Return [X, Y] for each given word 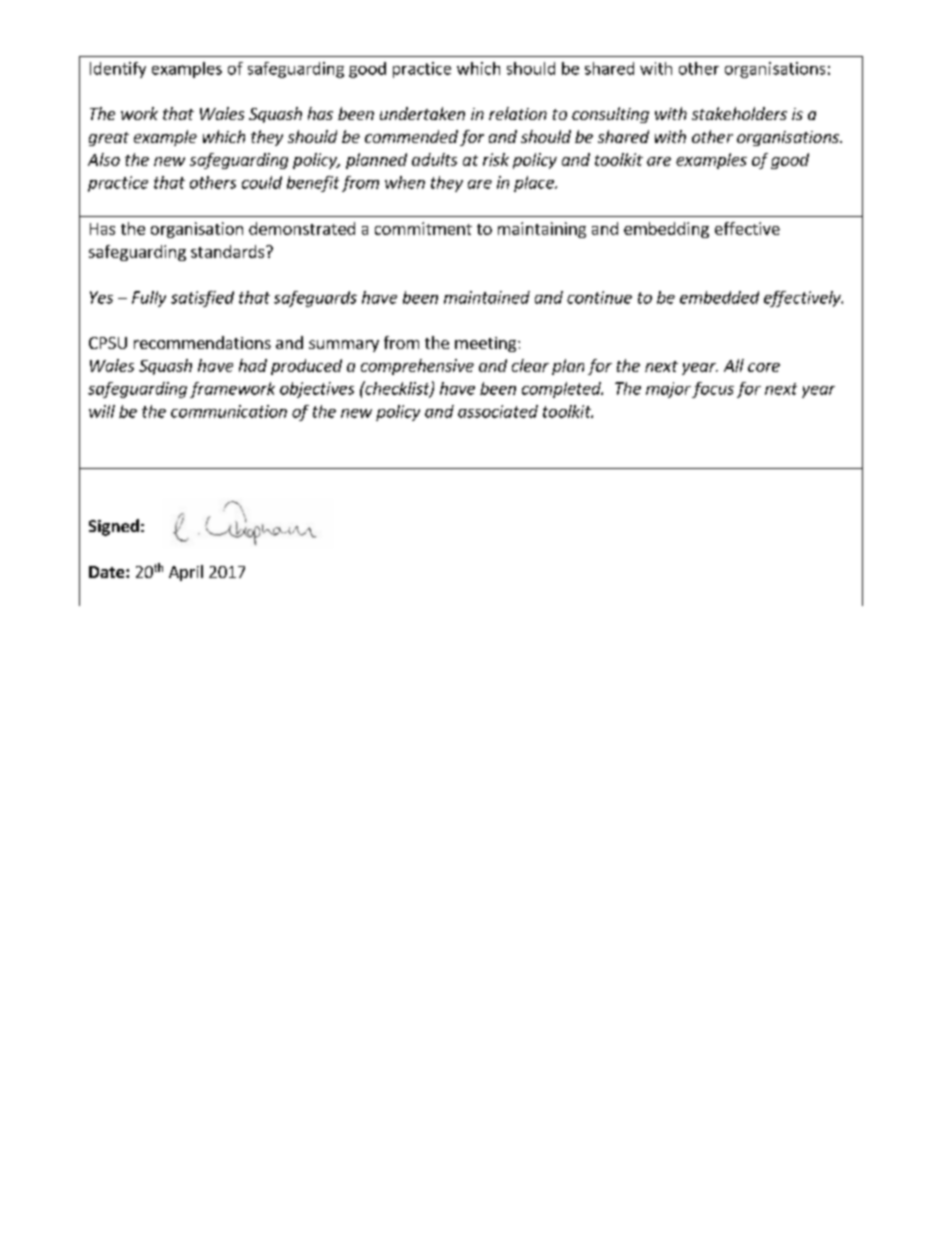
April [186, 573]
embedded [719, 297]
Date [108, 572]
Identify [118, 70]
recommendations [202, 342]
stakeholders [739, 113]
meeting [487, 344]
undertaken [422, 113]
